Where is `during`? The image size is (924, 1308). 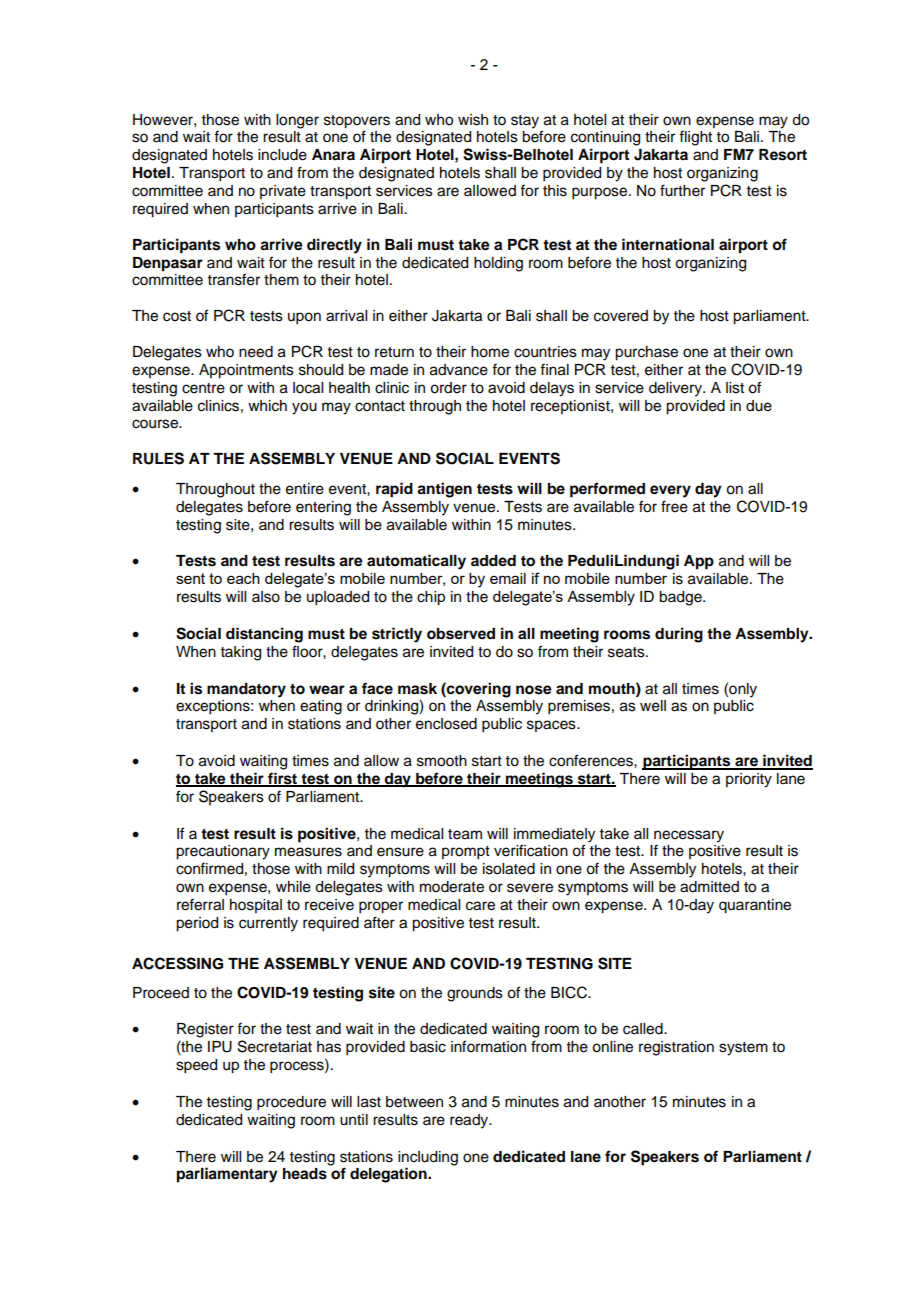
during is located at coordinates (679, 635).
